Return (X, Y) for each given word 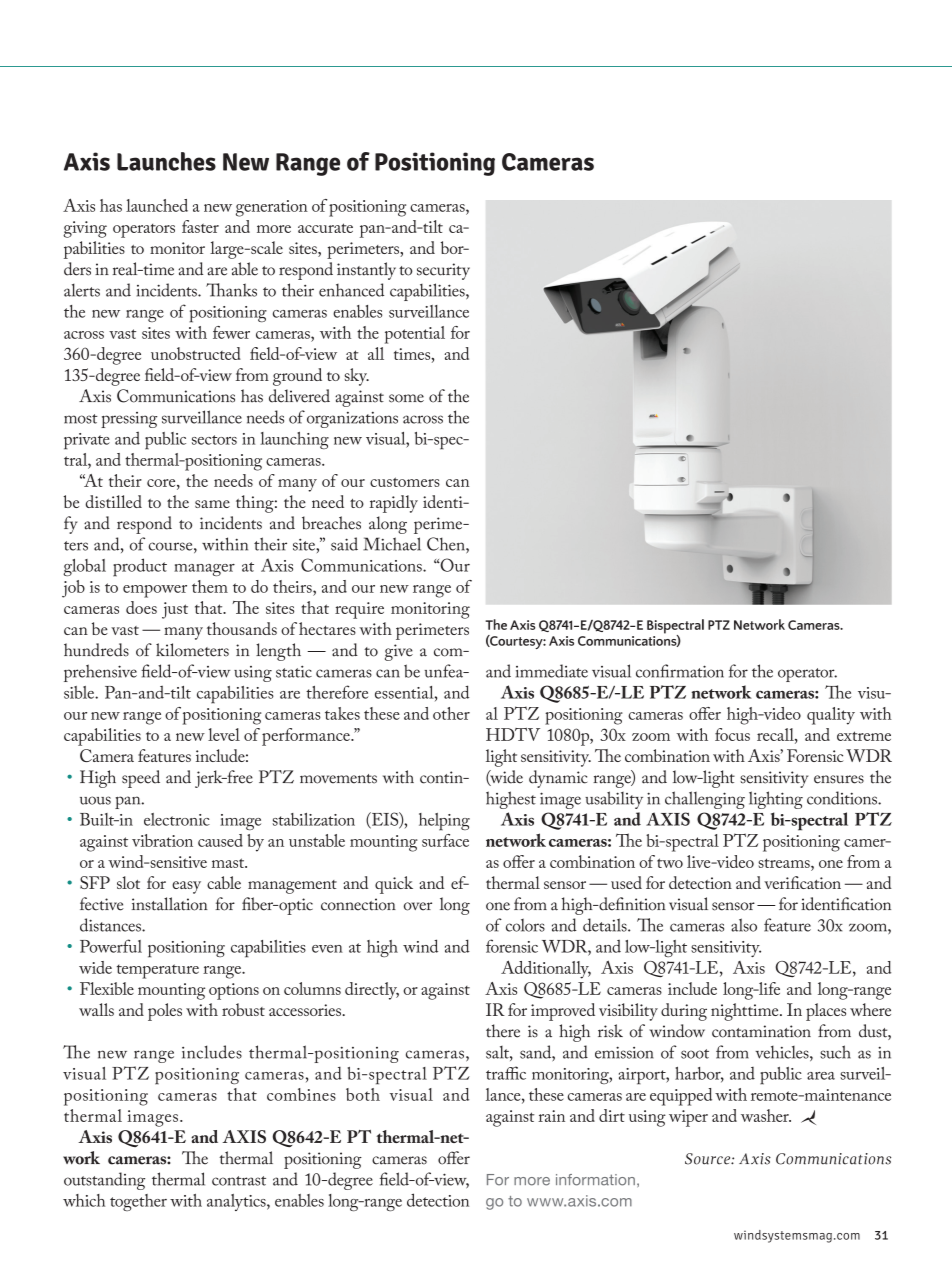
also (744, 925)
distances (111, 925)
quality (831, 716)
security (443, 271)
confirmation (680, 671)
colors (525, 925)
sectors (214, 440)
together (138, 1202)
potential (415, 335)
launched (157, 205)
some (406, 398)
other (451, 713)
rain (551, 1116)
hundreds (96, 650)
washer (766, 1115)
